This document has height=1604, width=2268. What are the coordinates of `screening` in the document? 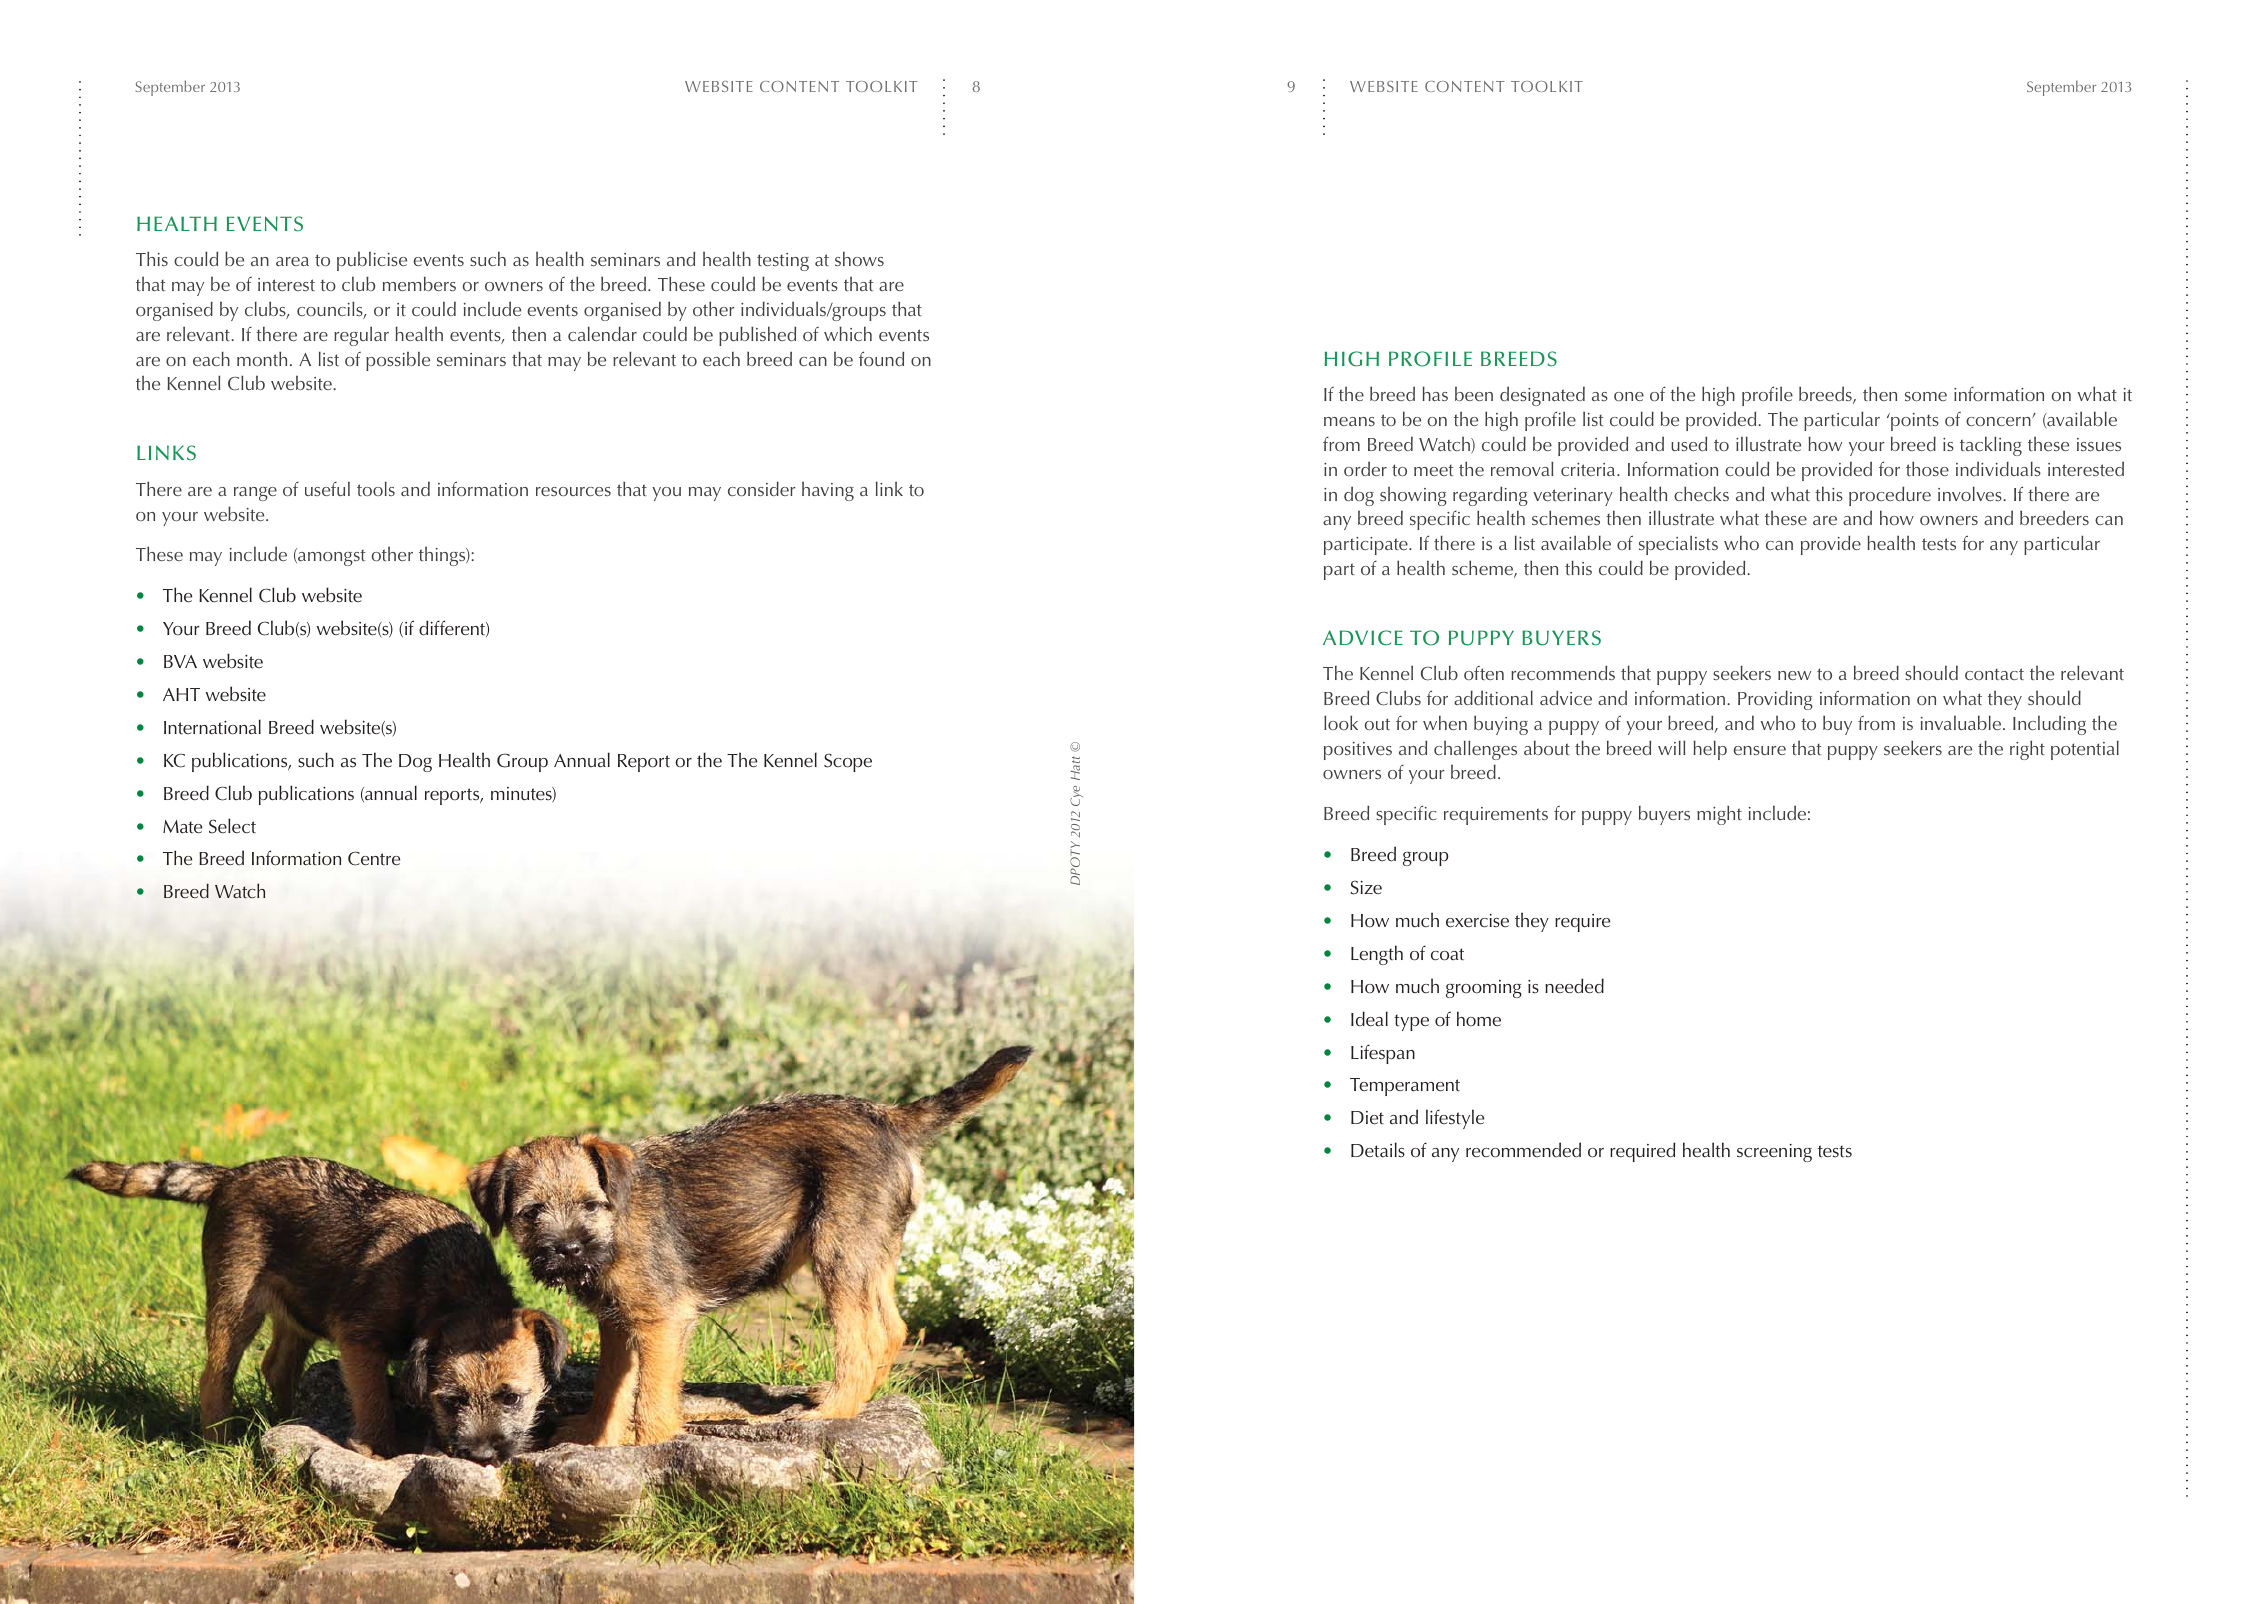 It's located at (1774, 1153).
